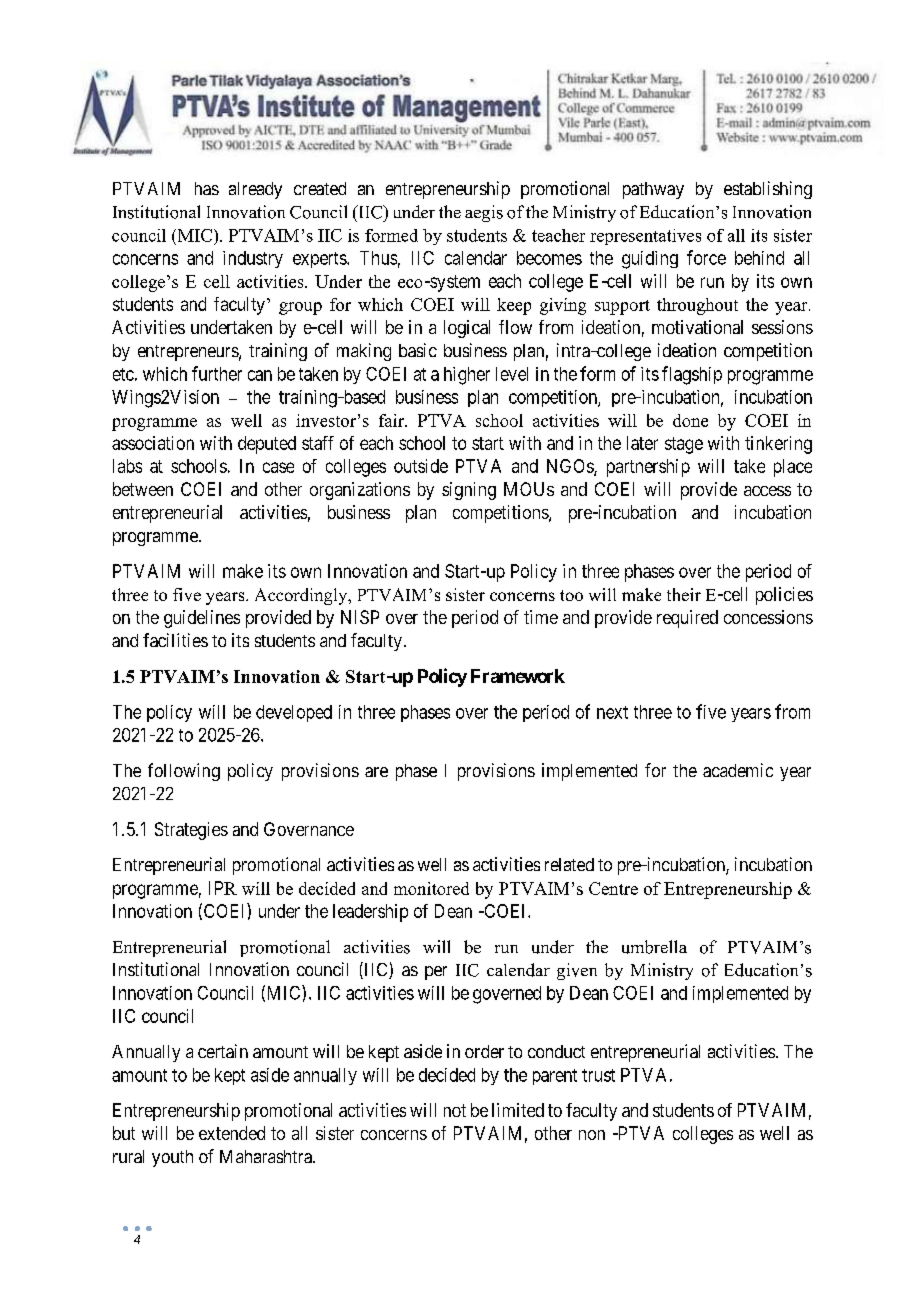 This image has width=924, height=1308. I want to click on Framework, so click(518, 676).
